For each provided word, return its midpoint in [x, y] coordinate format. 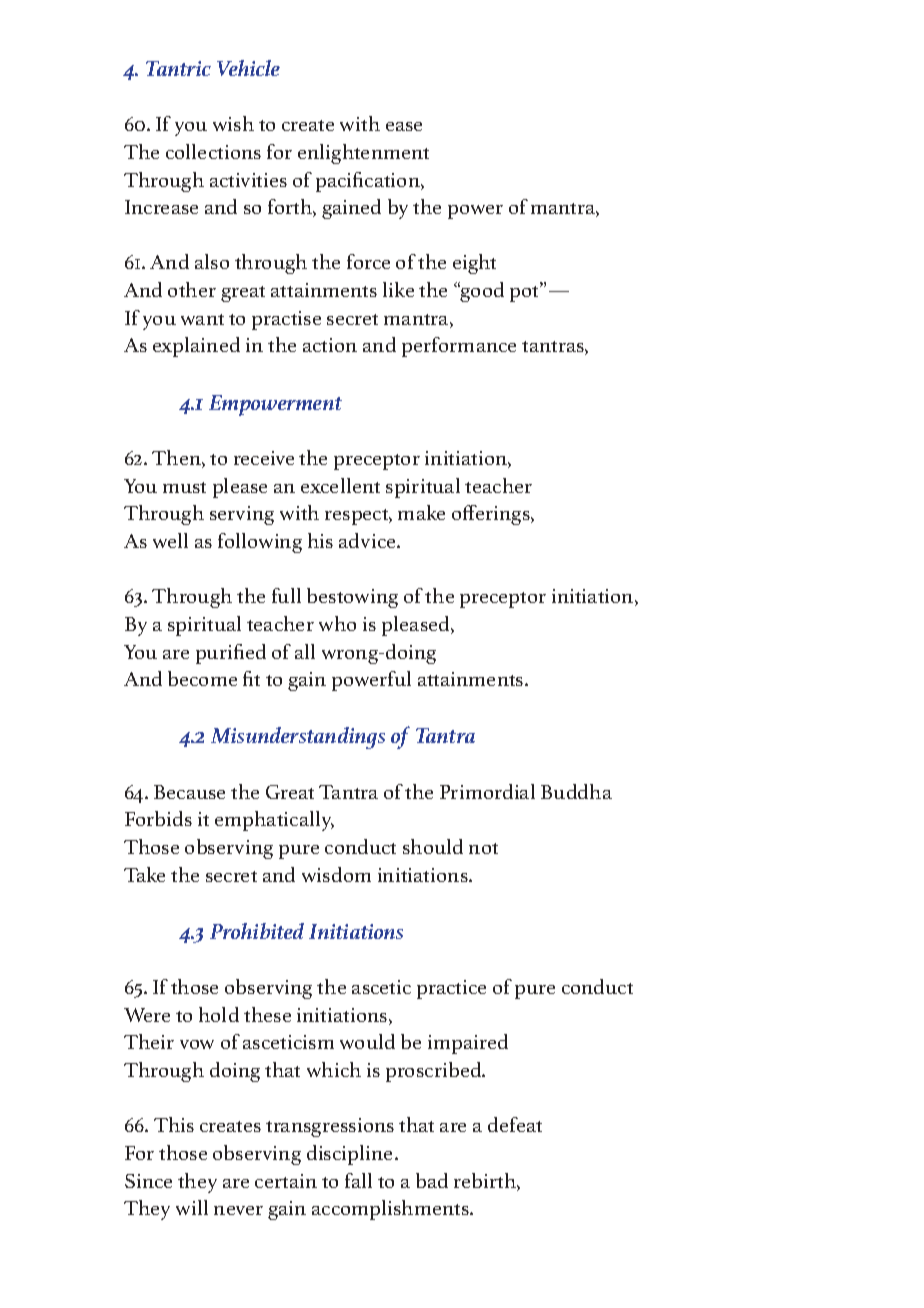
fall [358, 1180]
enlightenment [363, 154]
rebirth [486, 1182]
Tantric [178, 68]
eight [474, 264]
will [192, 1207]
